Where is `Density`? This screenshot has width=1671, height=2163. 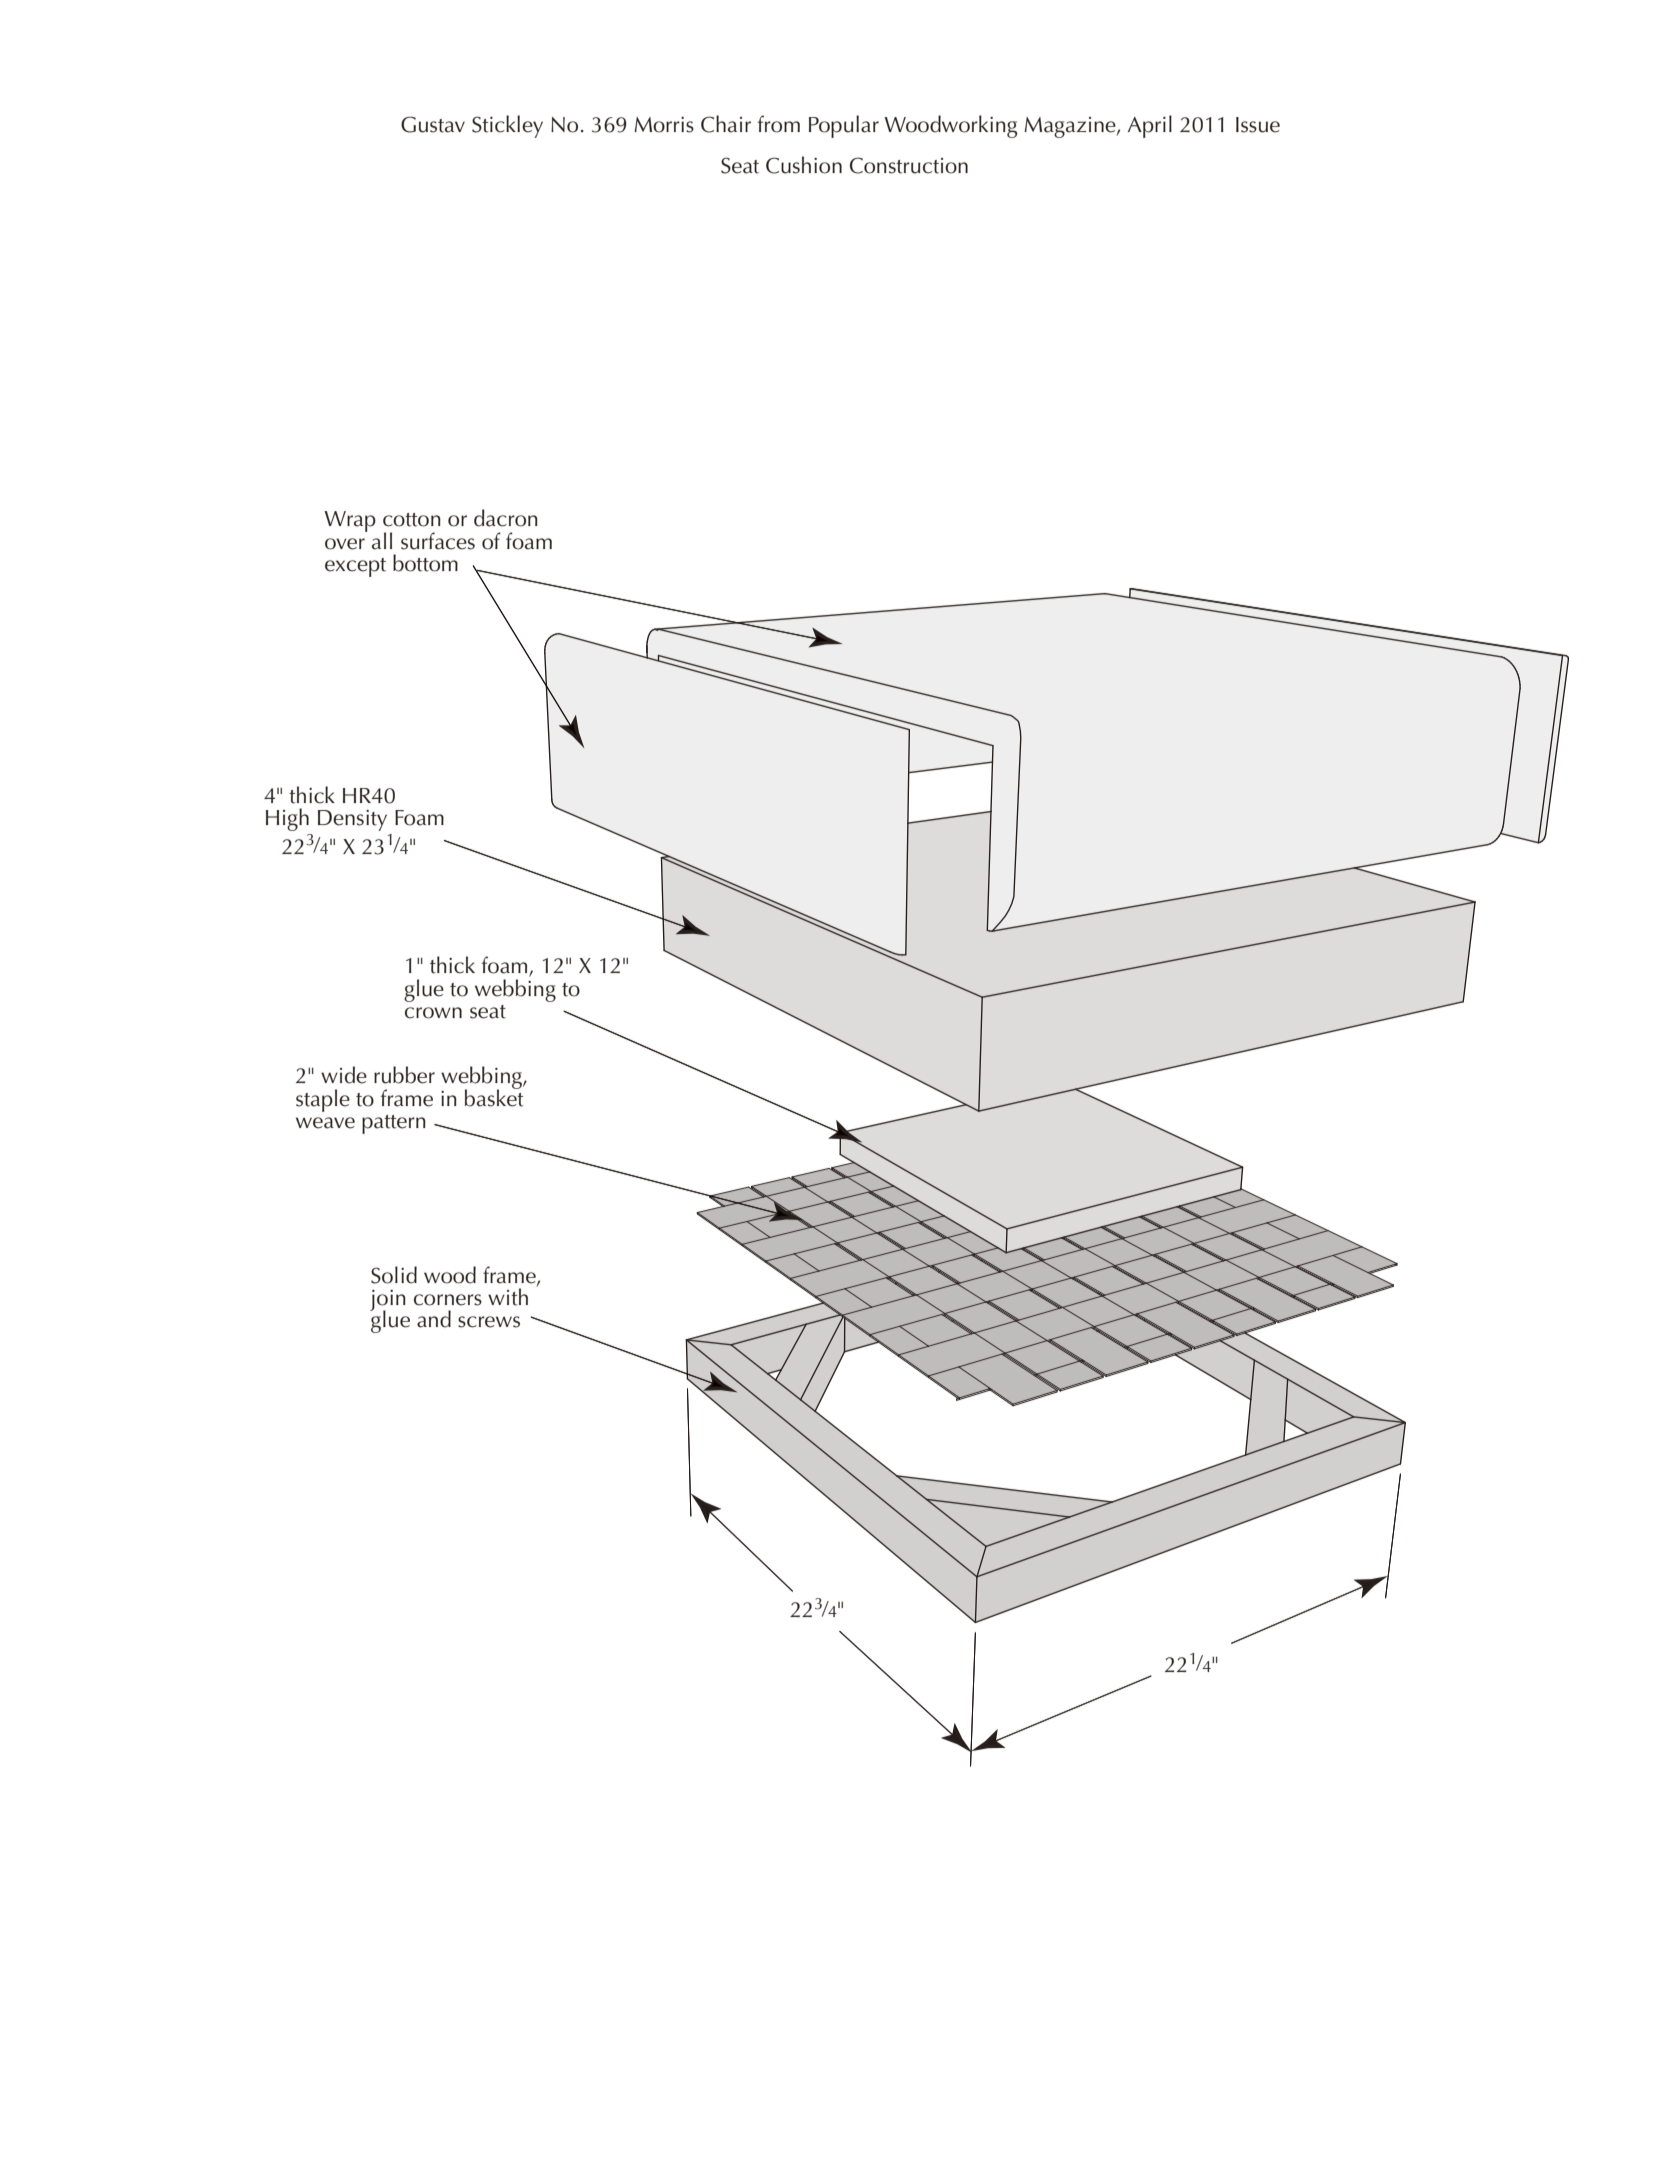 Density is located at coordinates (352, 820).
